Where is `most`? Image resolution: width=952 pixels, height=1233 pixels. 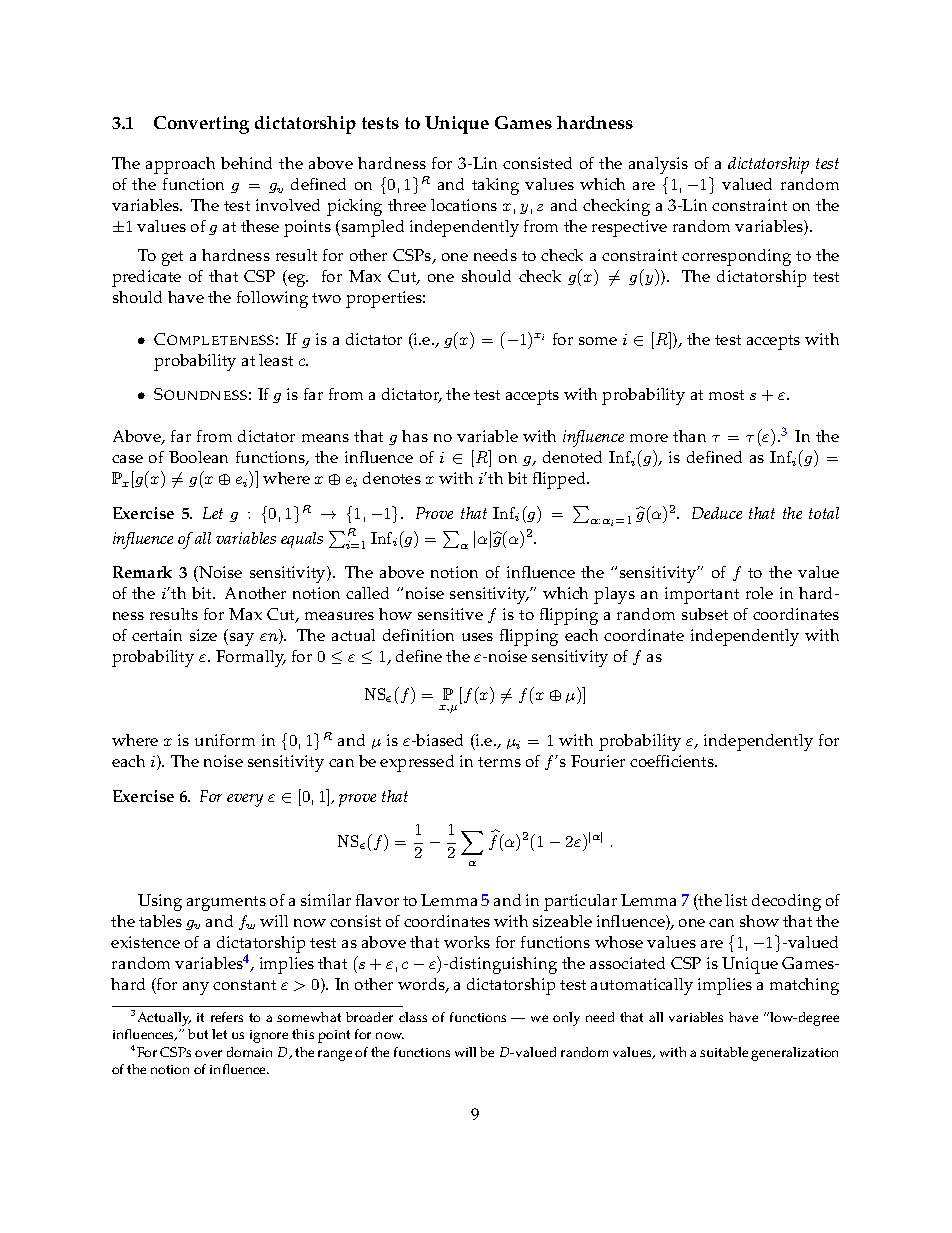 most is located at coordinates (726, 395).
